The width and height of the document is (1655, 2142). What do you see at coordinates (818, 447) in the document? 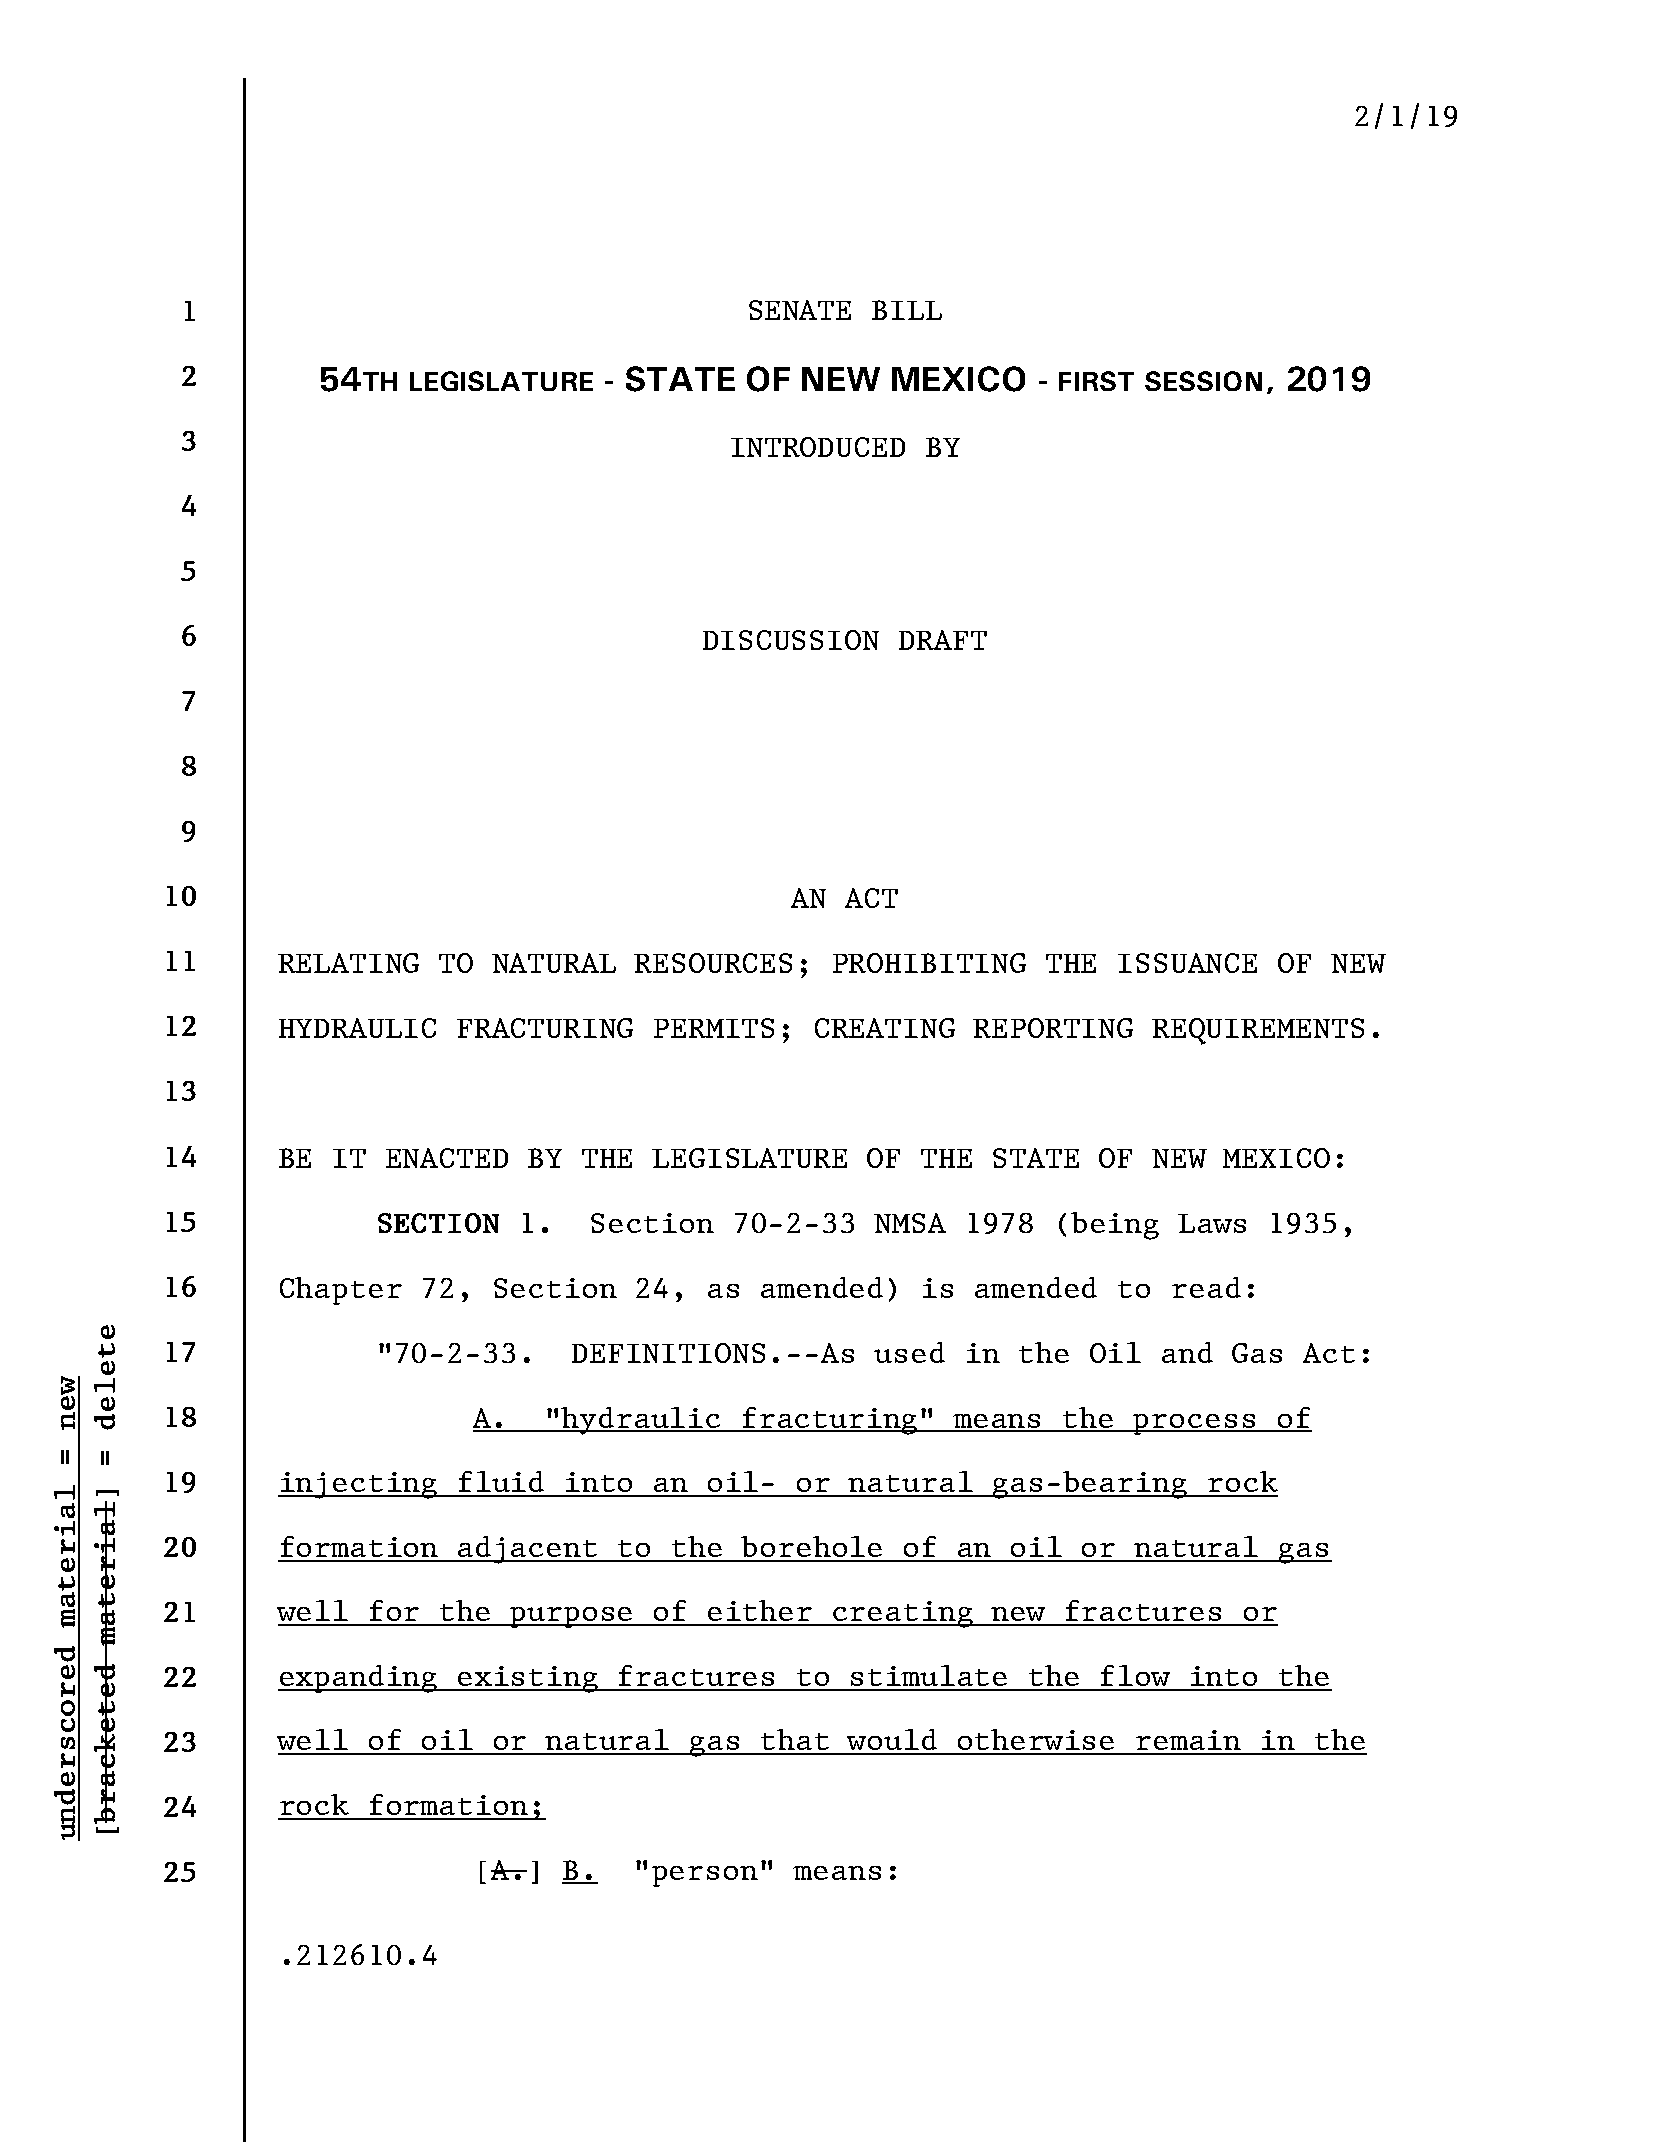
I see `INTRODUCED` at bounding box center [818, 447].
